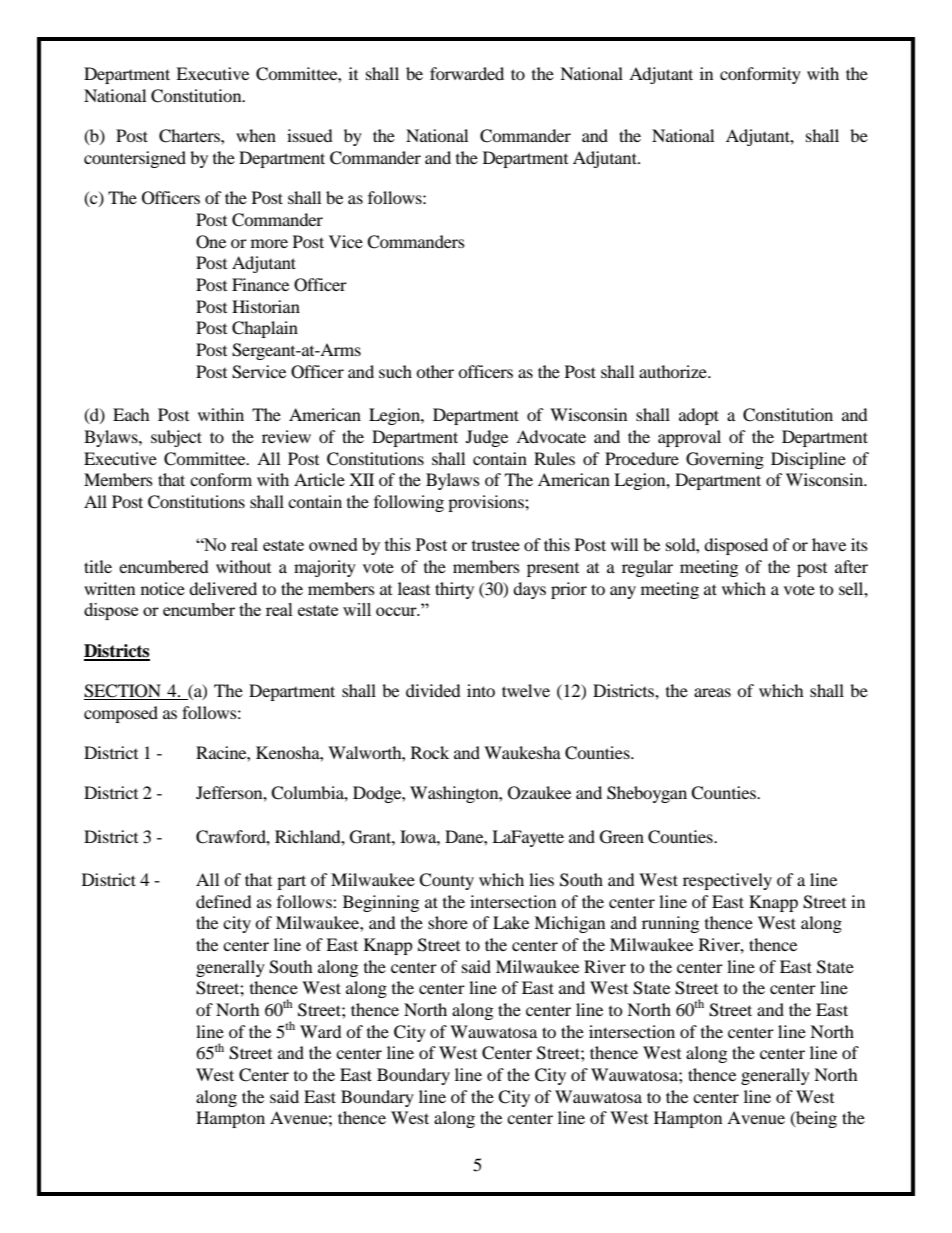 The width and height of the screenshot is (952, 1233). Describe the element at coordinates (435, 371) in the screenshot. I see `other` at that location.
